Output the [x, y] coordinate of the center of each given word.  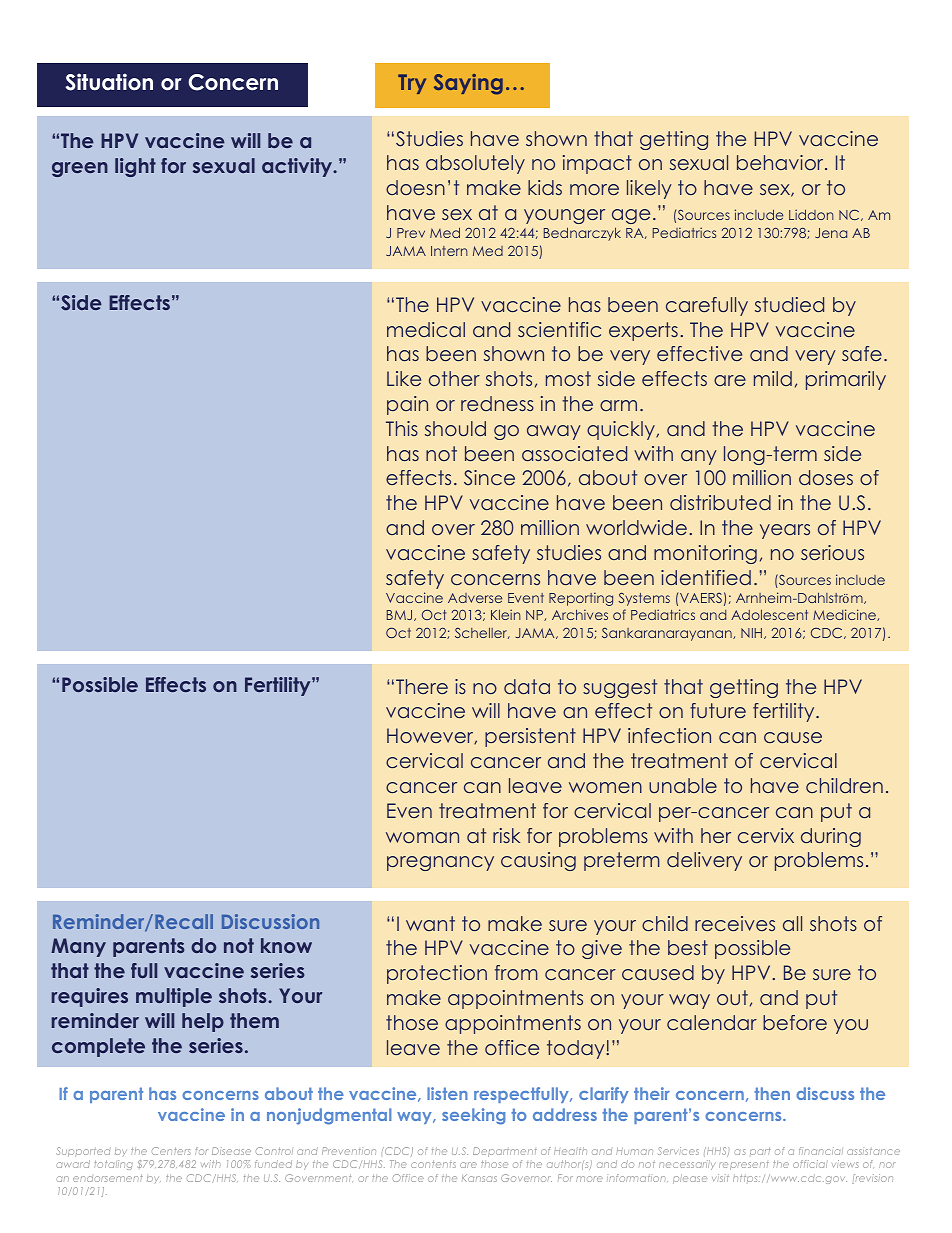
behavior [781, 162]
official [810, 1164]
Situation [109, 82]
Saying [468, 84]
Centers [171, 1151]
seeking [473, 1116]
